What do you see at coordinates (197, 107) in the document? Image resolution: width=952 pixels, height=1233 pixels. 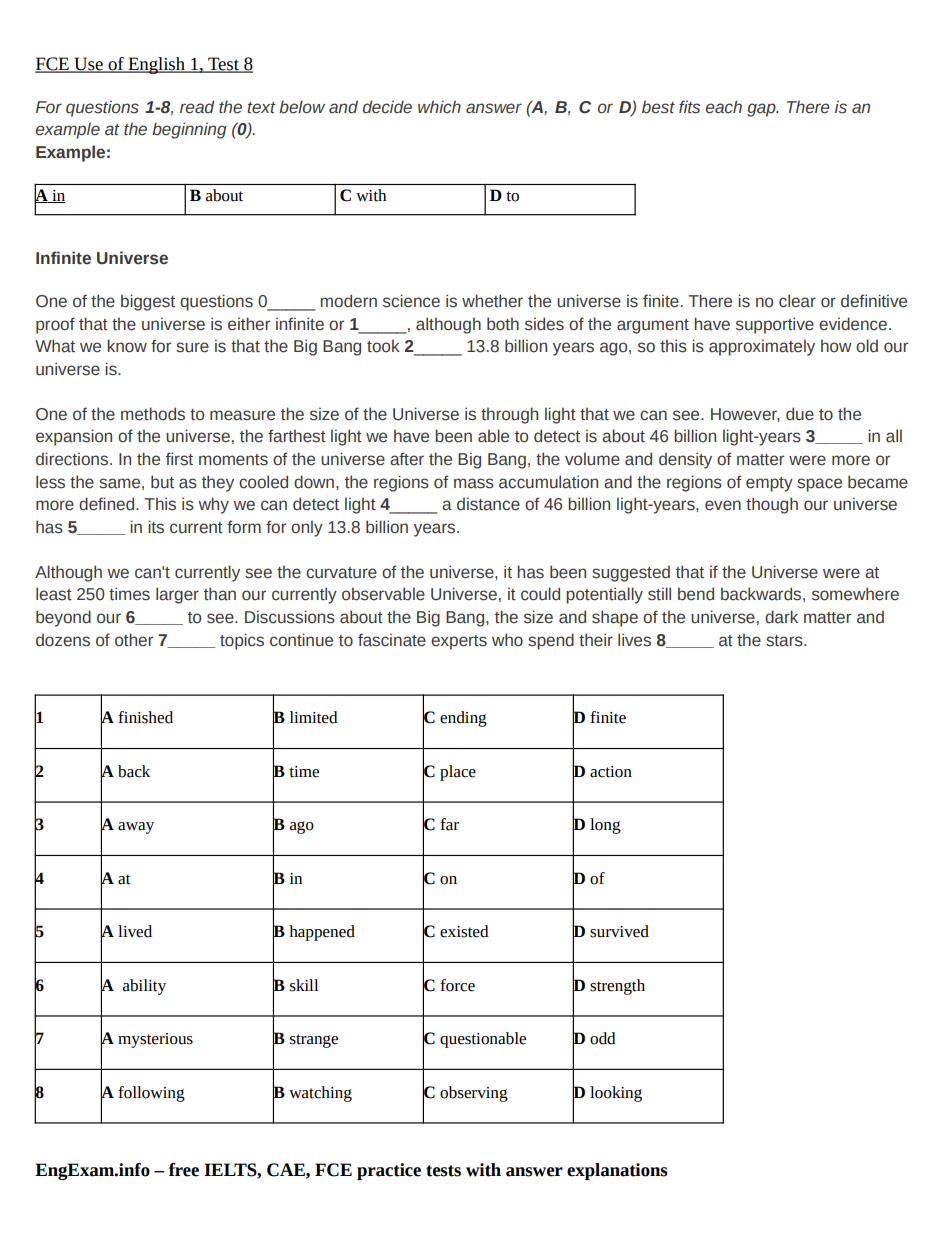 I see `read` at bounding box center [197, 107].
